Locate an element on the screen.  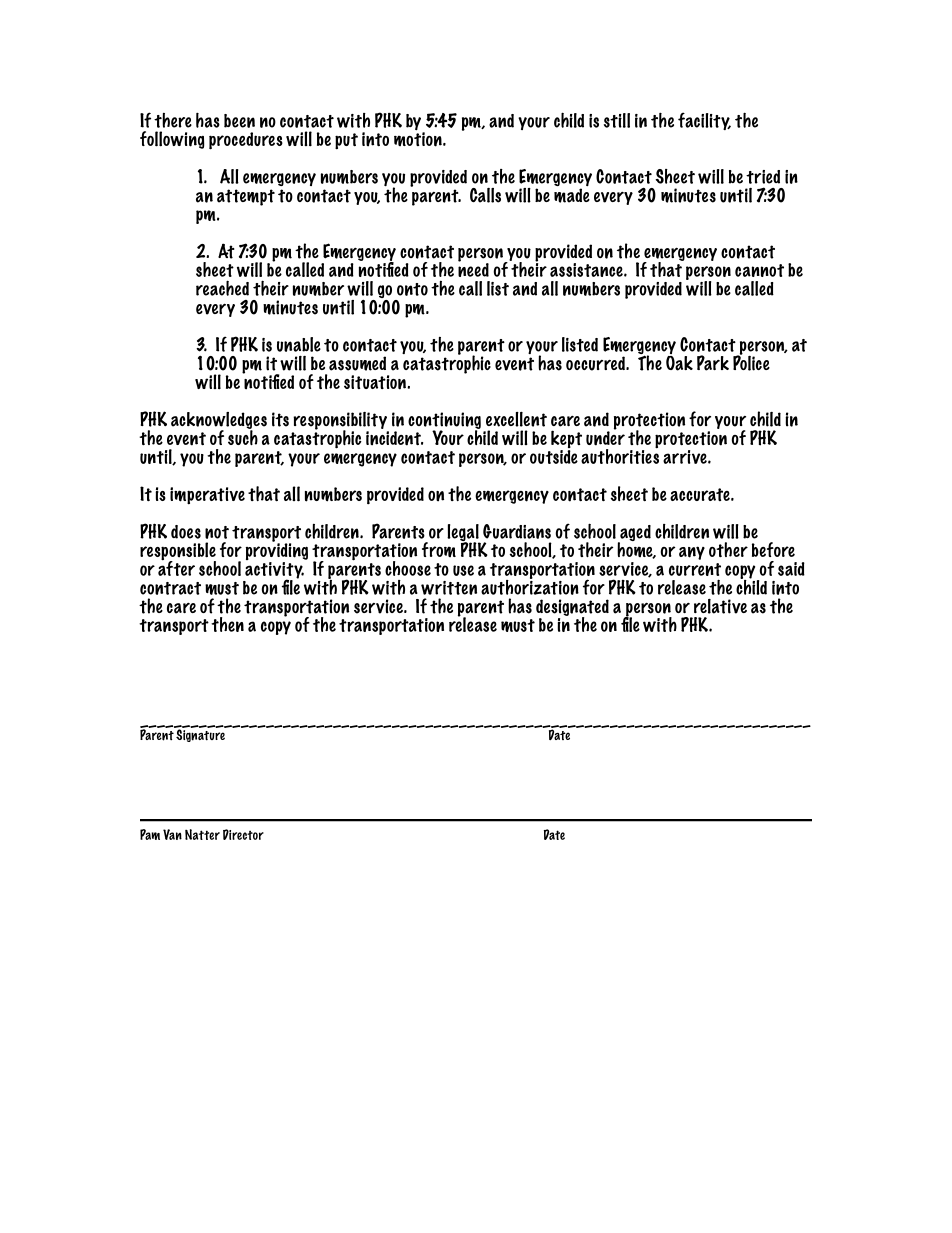
put is located at coordinates (346, 141).
